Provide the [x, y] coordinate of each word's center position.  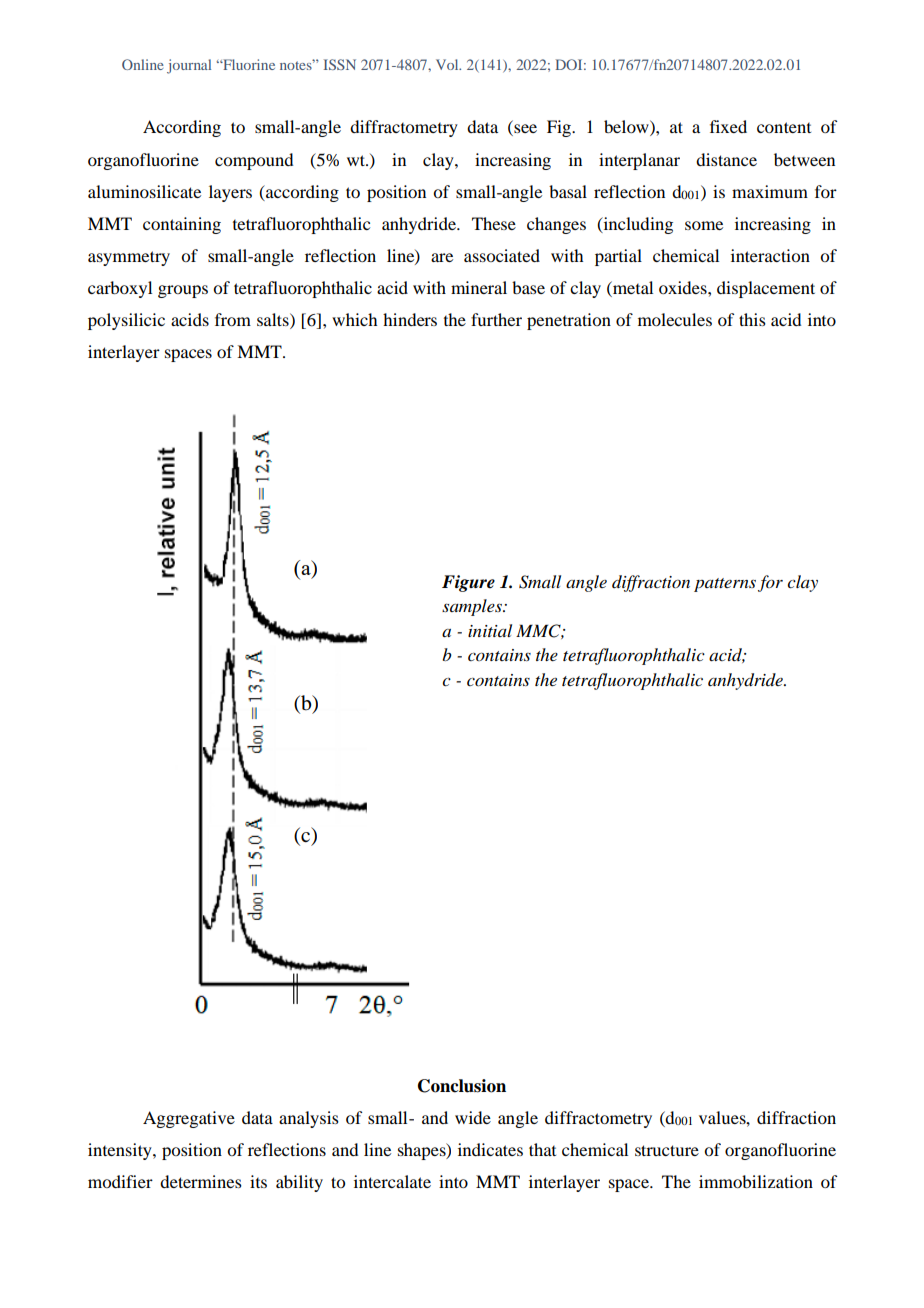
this [752, 319]
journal [189, 66]
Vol [448, 64]
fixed [728, 126]
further [496, 319]
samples [473, 607]
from [233, 319]
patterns [725, 585]
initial [490, 630]
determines [201, 1181]
